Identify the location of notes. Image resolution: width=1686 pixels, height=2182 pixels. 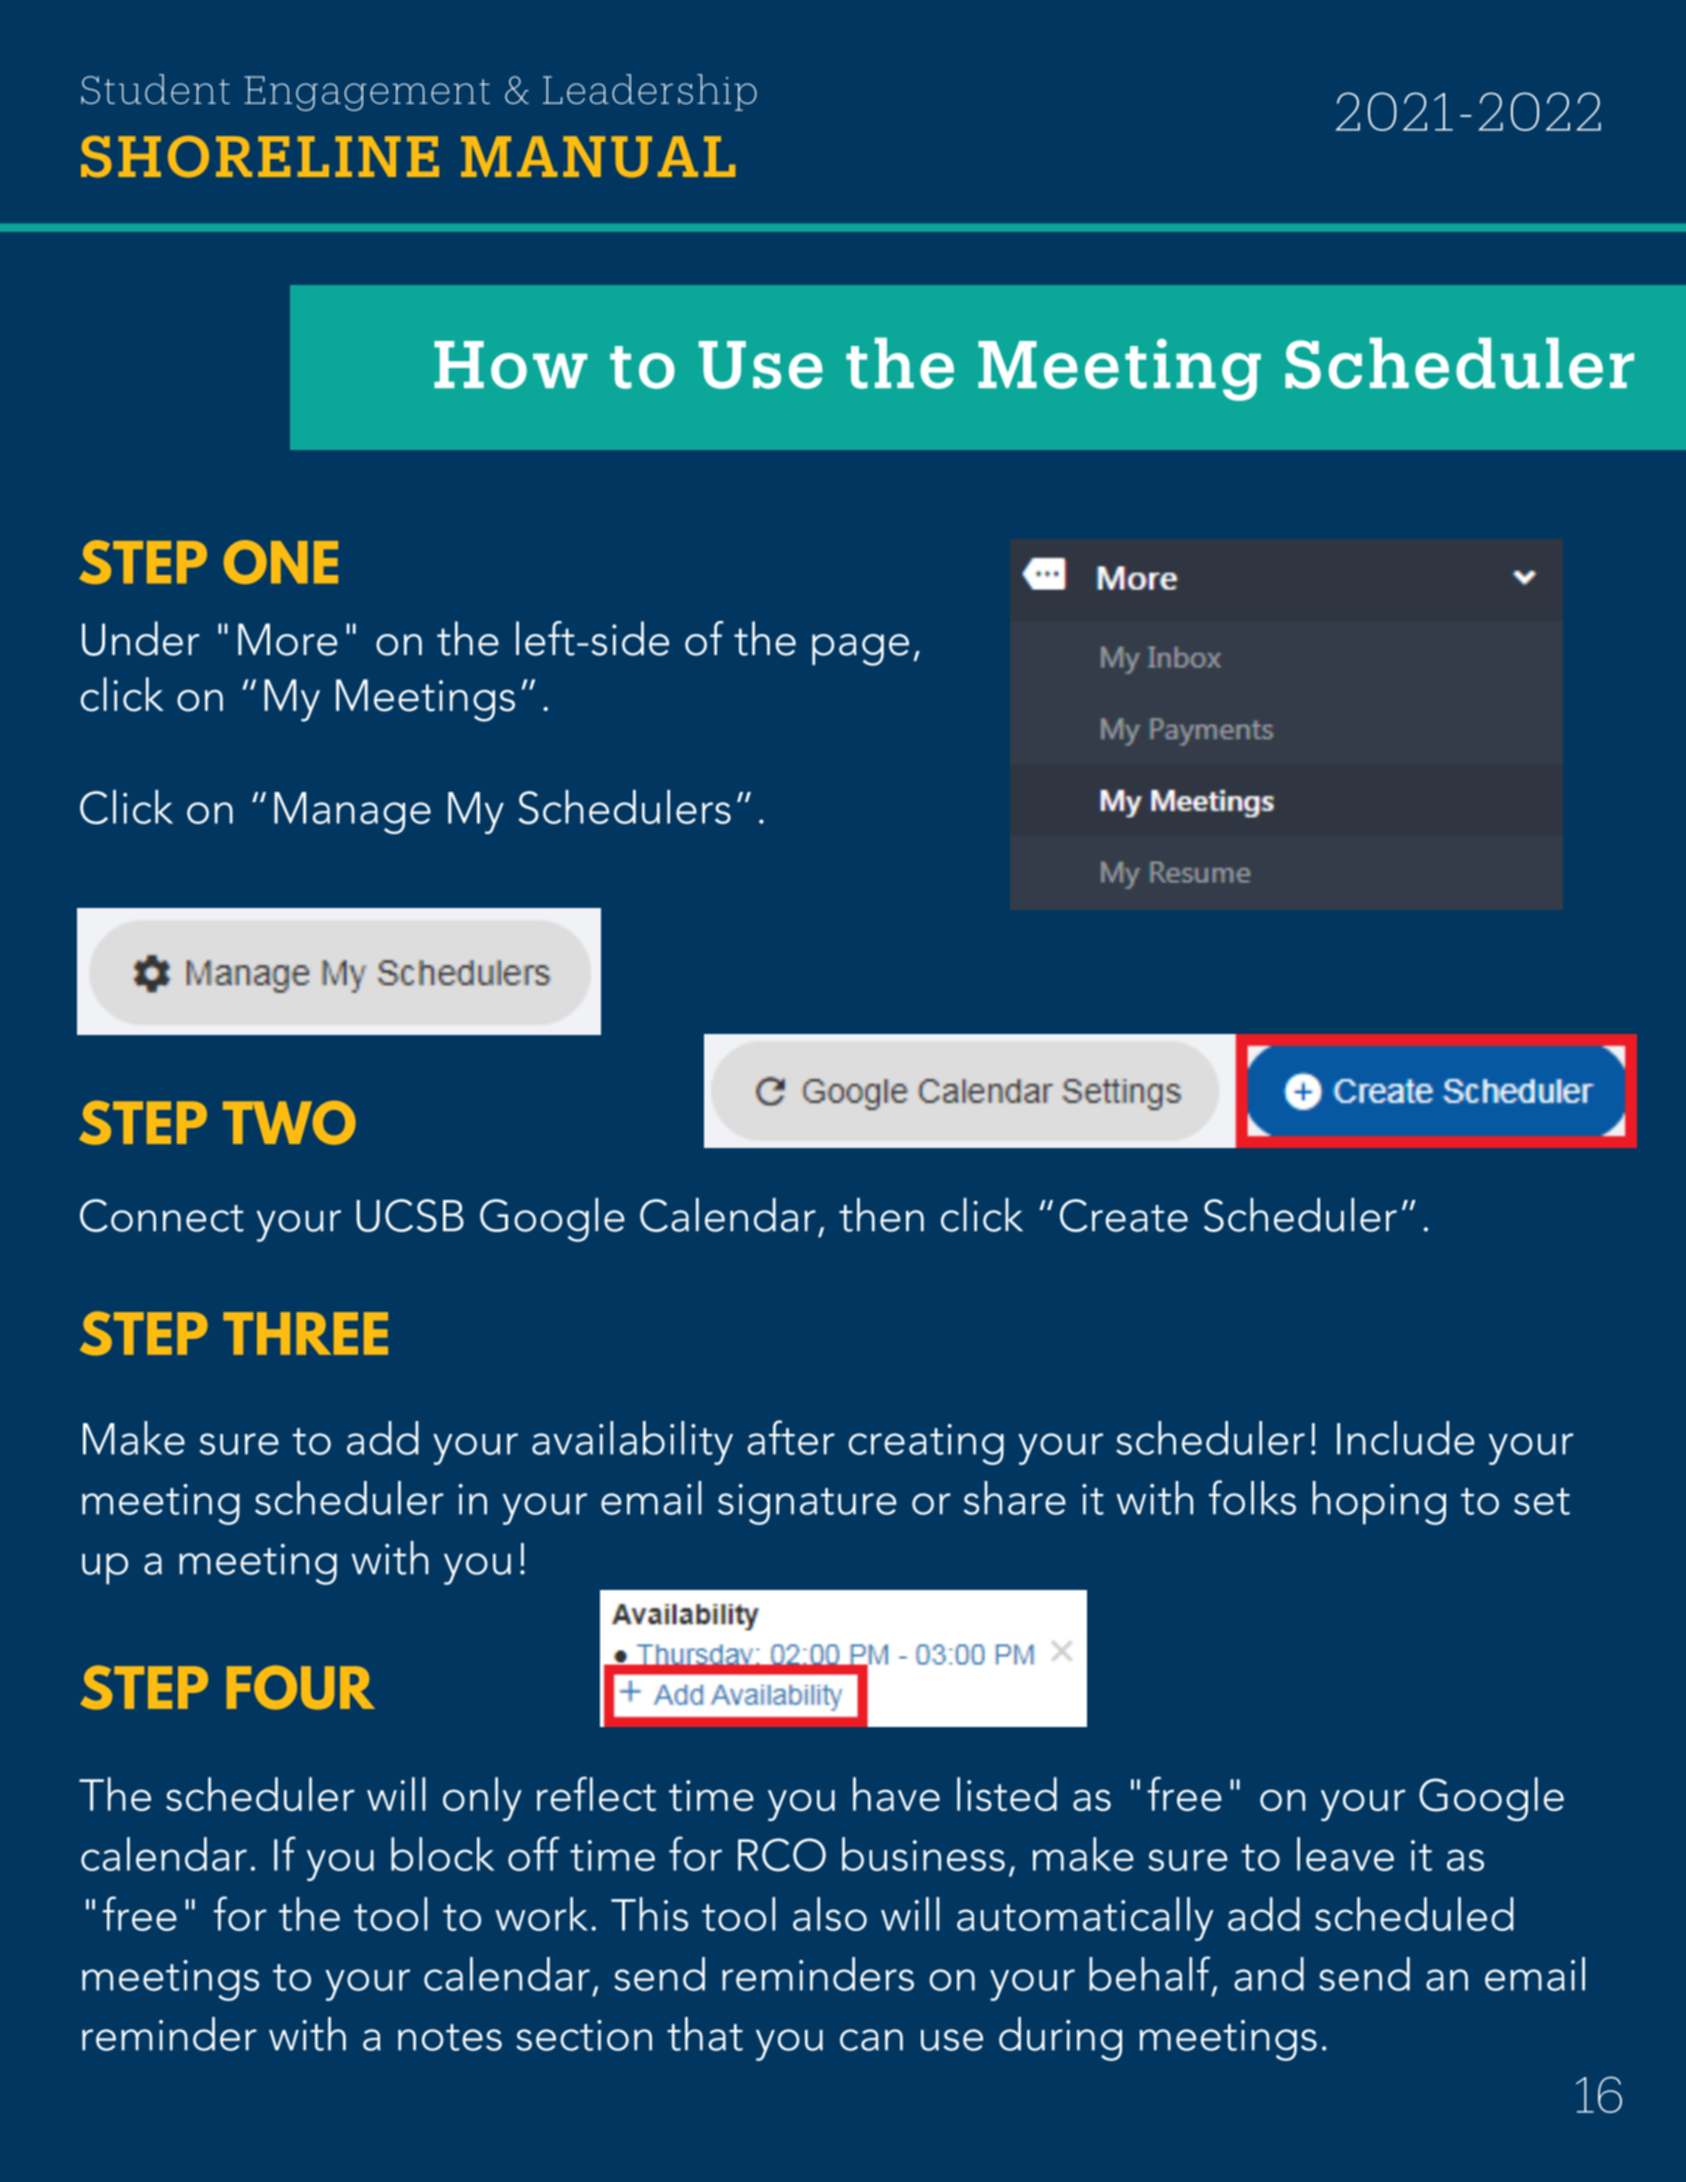
(450, 2037).
